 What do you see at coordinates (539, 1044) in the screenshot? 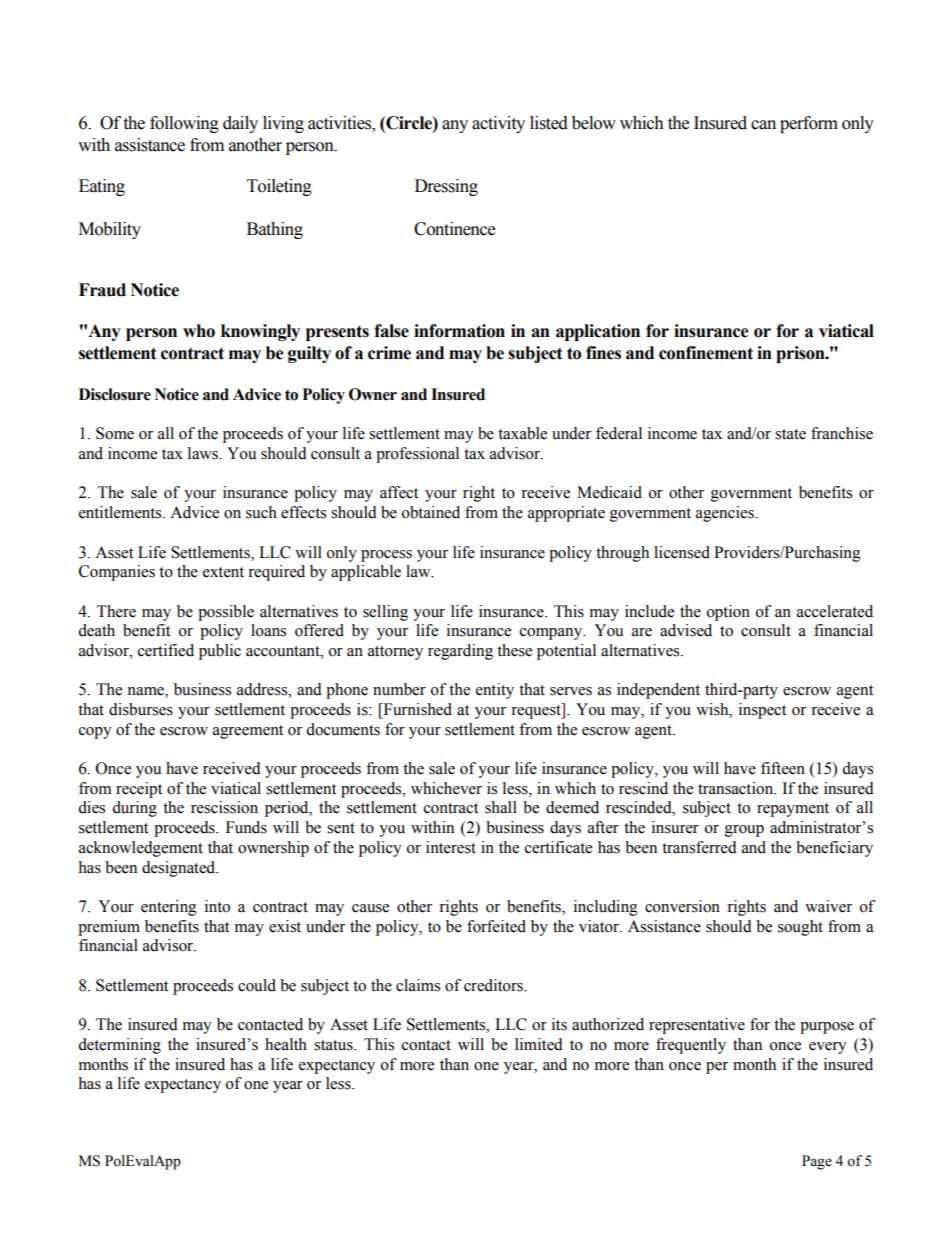
I see `limited` at bounding box center [539, 1044].
